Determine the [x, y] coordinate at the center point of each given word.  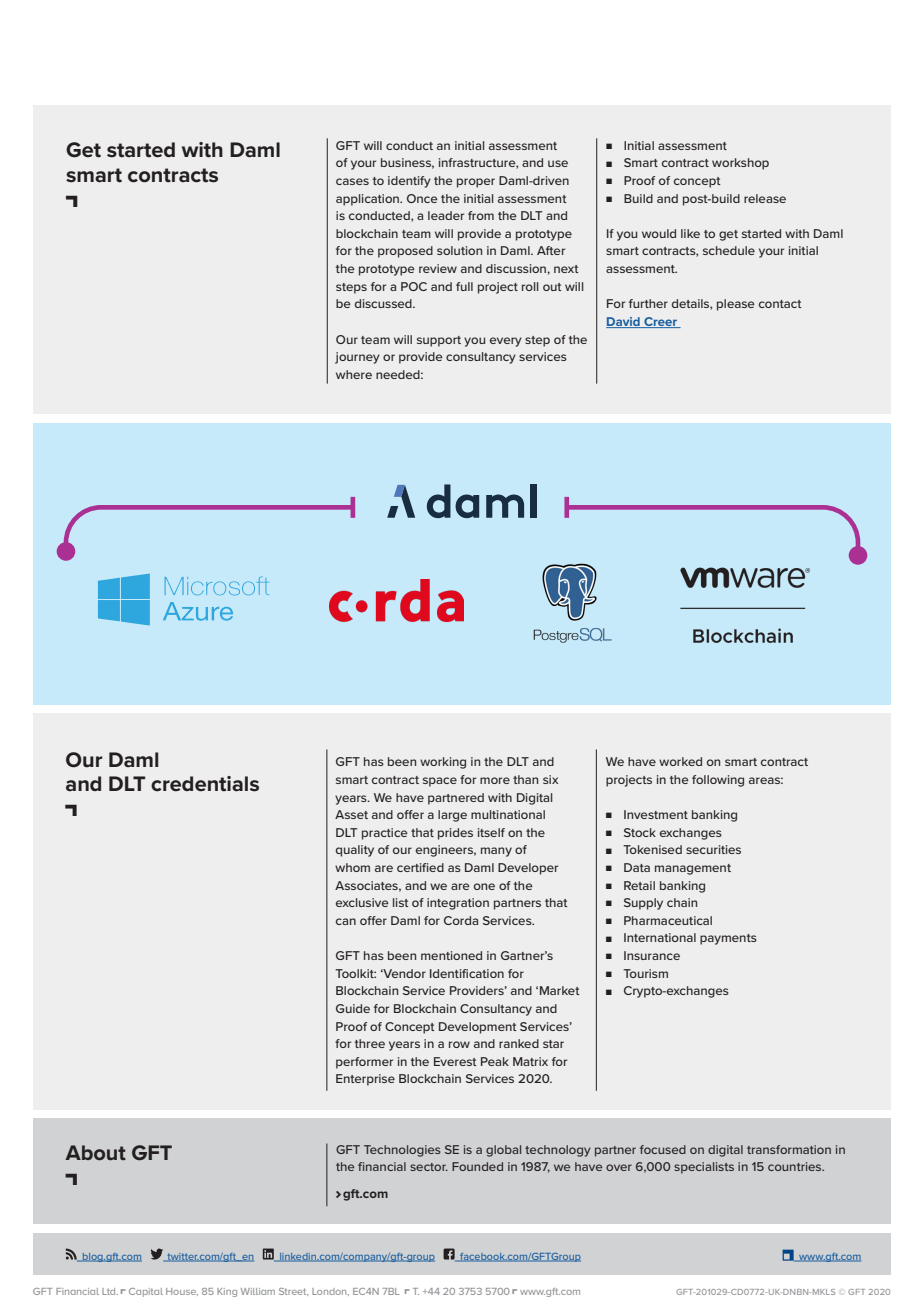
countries [796, 1166]
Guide [353, 1008]
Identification [467, 973]
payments [728, 939]
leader [446, 215]
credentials [205, 784]
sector [429, 1167]
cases [352, 181]
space [440, 782]
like [690, 233]
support [439, 341]
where [354, 374]
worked [680, 761]
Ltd [110, 1291]
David [624, 322]
